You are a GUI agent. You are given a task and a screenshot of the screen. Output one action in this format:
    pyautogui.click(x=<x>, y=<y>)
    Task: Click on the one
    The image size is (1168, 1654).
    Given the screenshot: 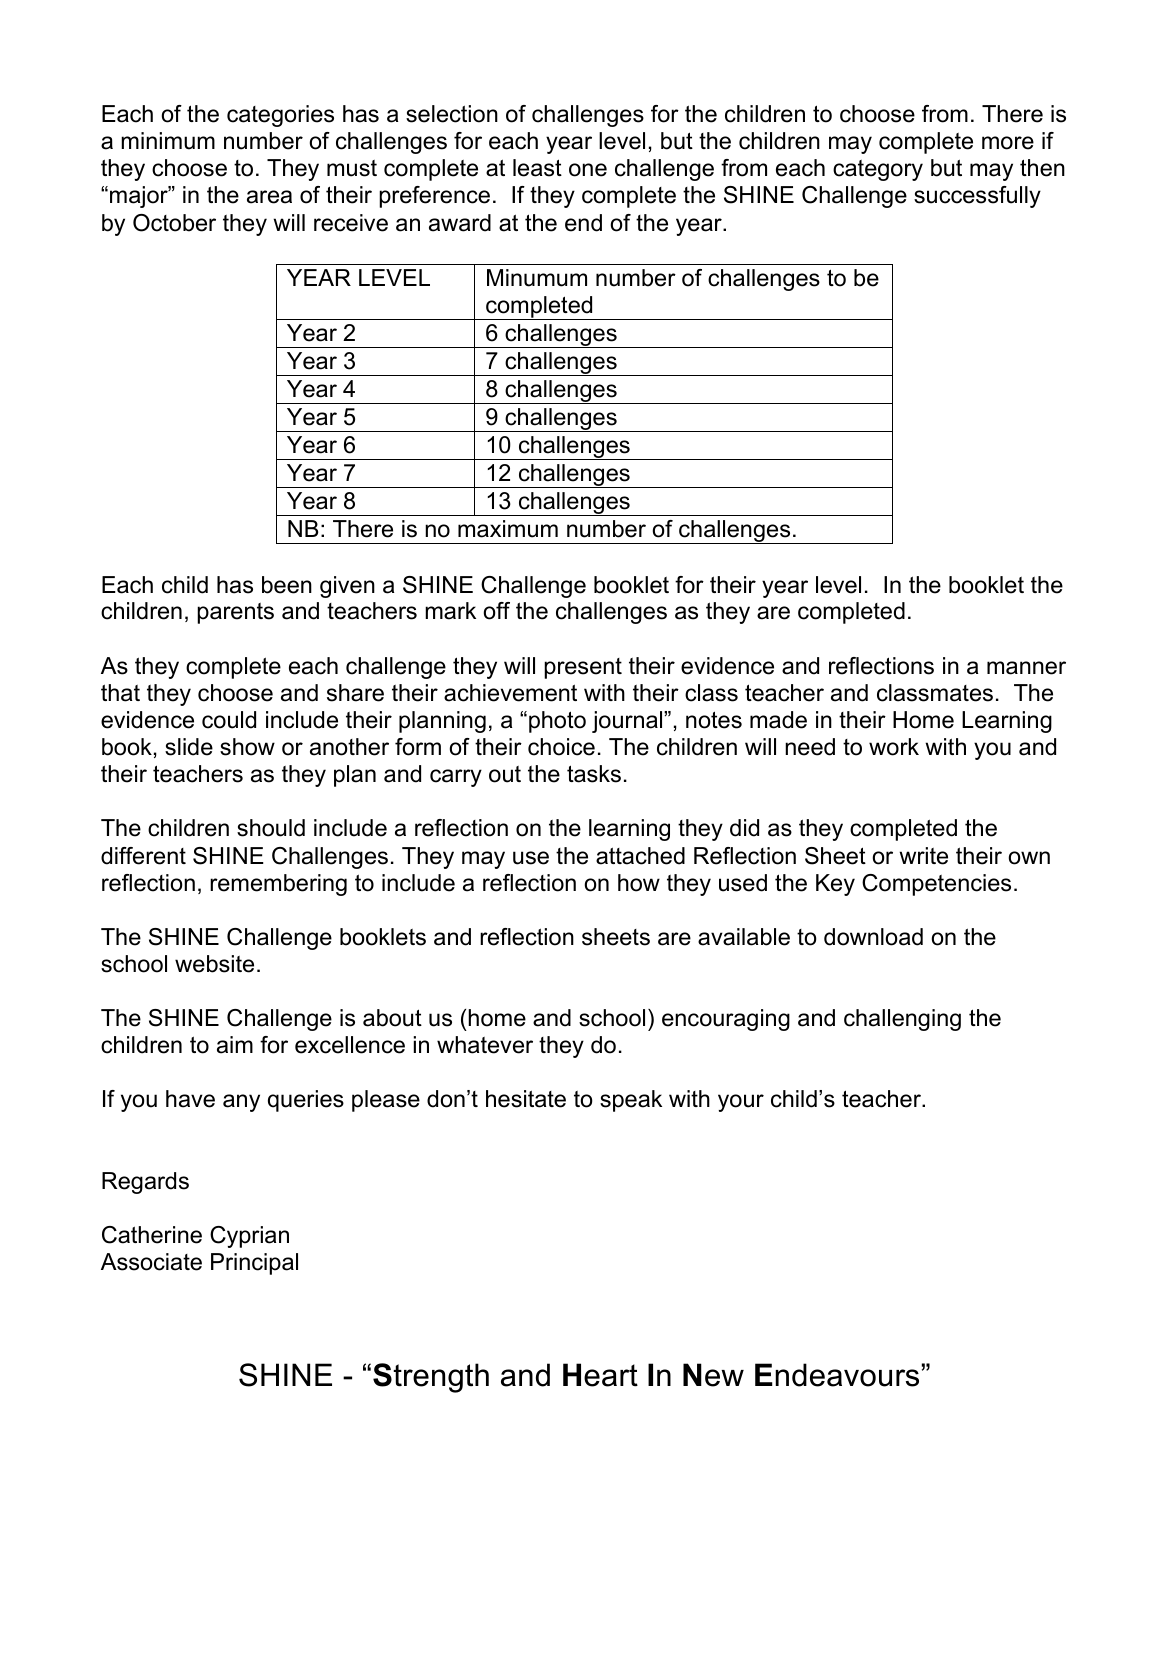 What is the action you would take?
    pyautogui.click(x=588, y=170)
